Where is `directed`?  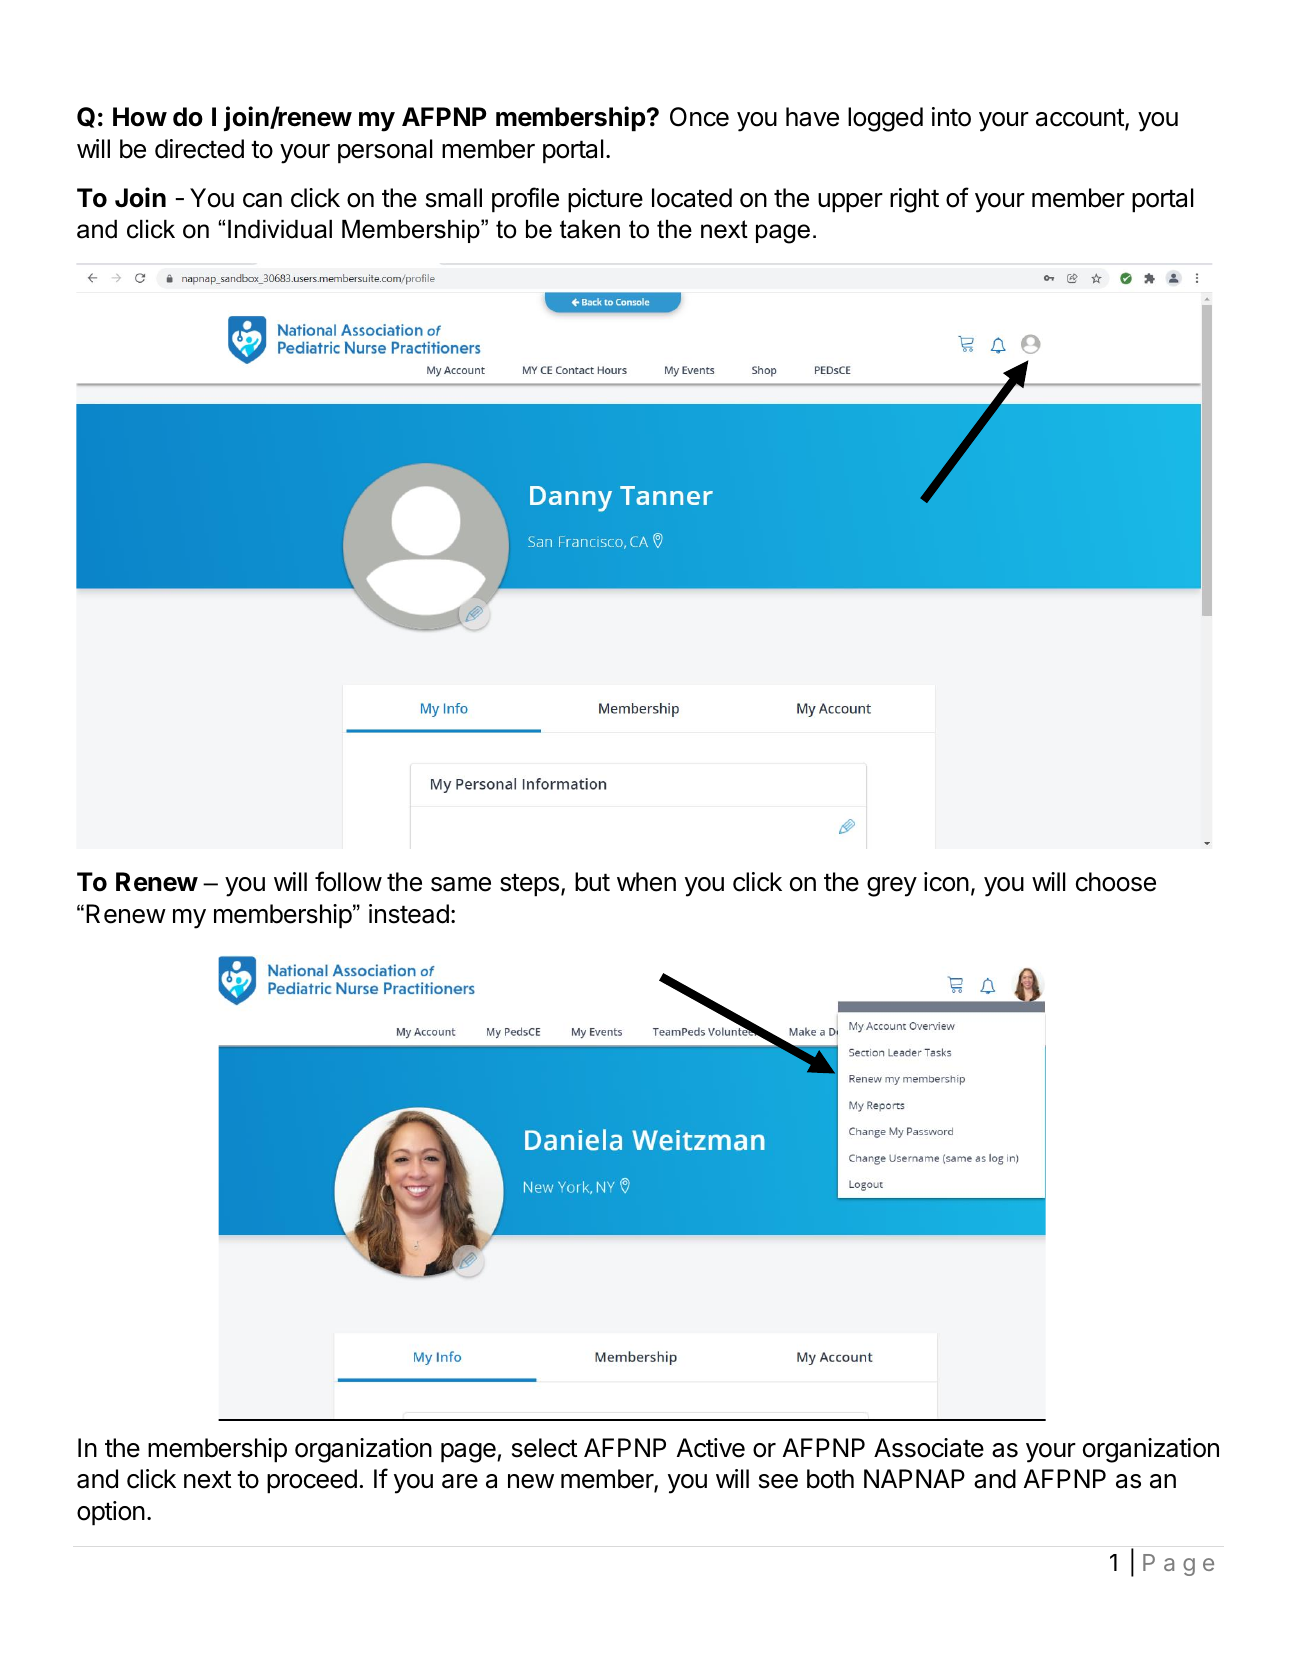
directed is located at coordinates (199, 149).
